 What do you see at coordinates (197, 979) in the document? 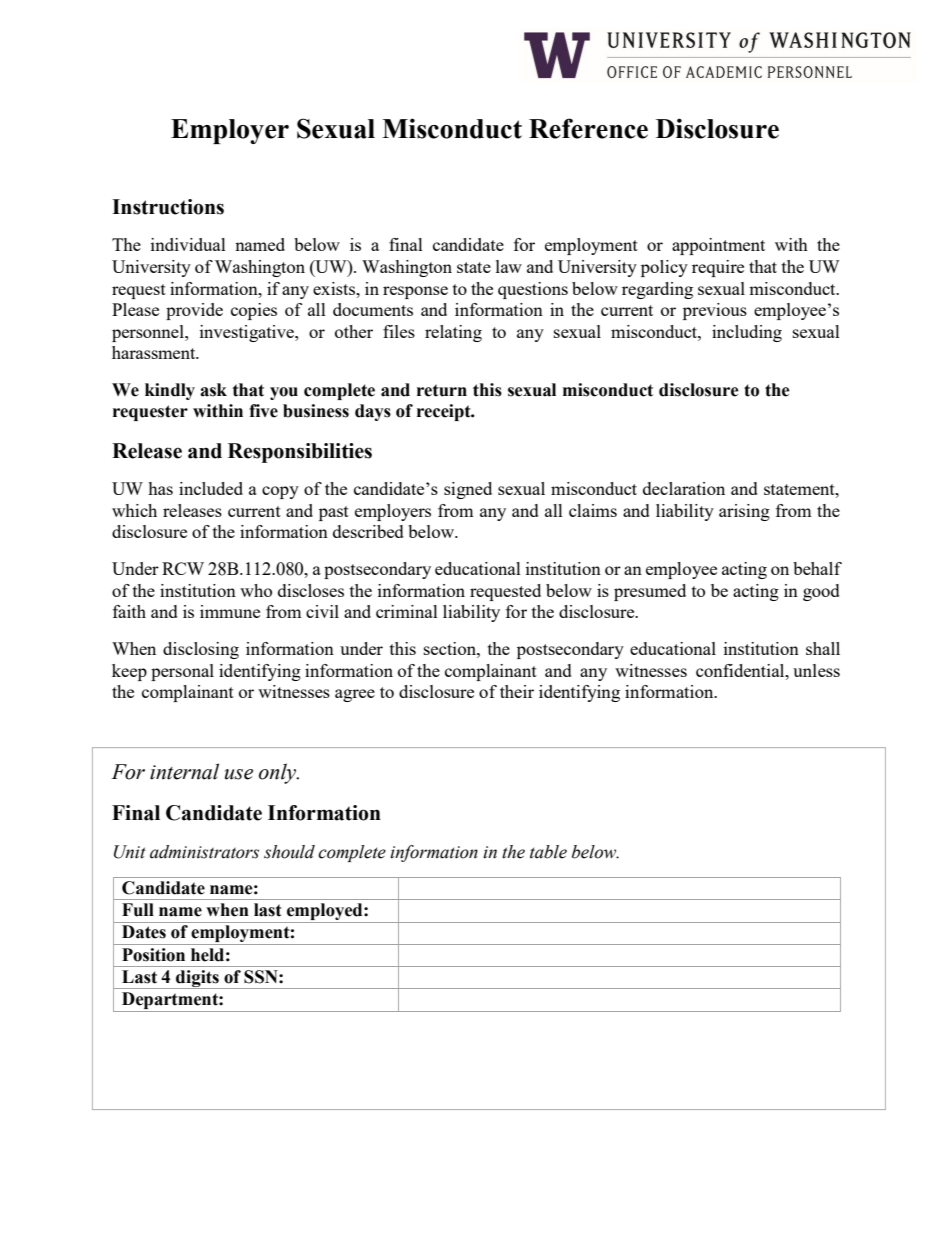
I see `digits` at bounding box center [197, 979].
